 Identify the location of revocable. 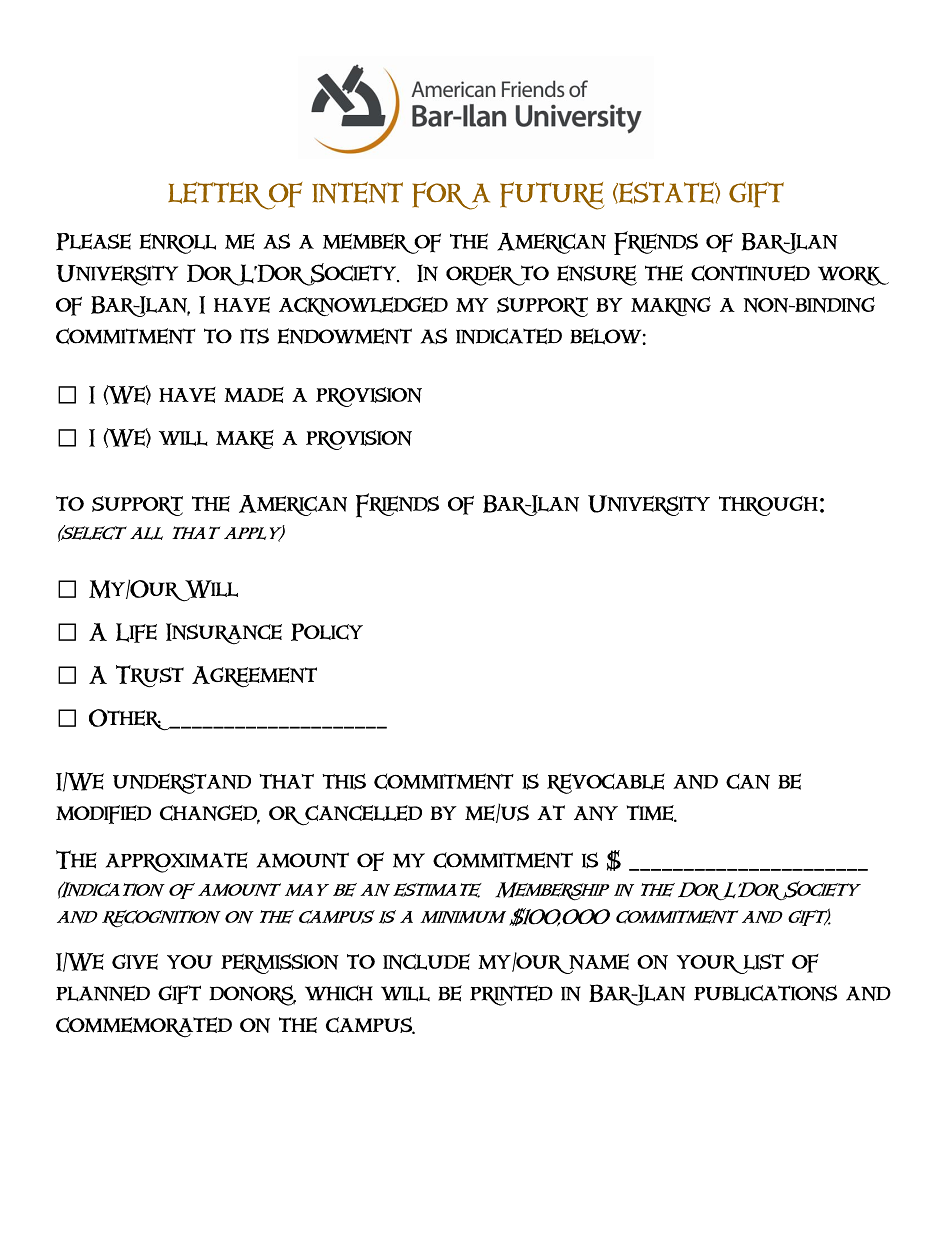
(606, 783).
